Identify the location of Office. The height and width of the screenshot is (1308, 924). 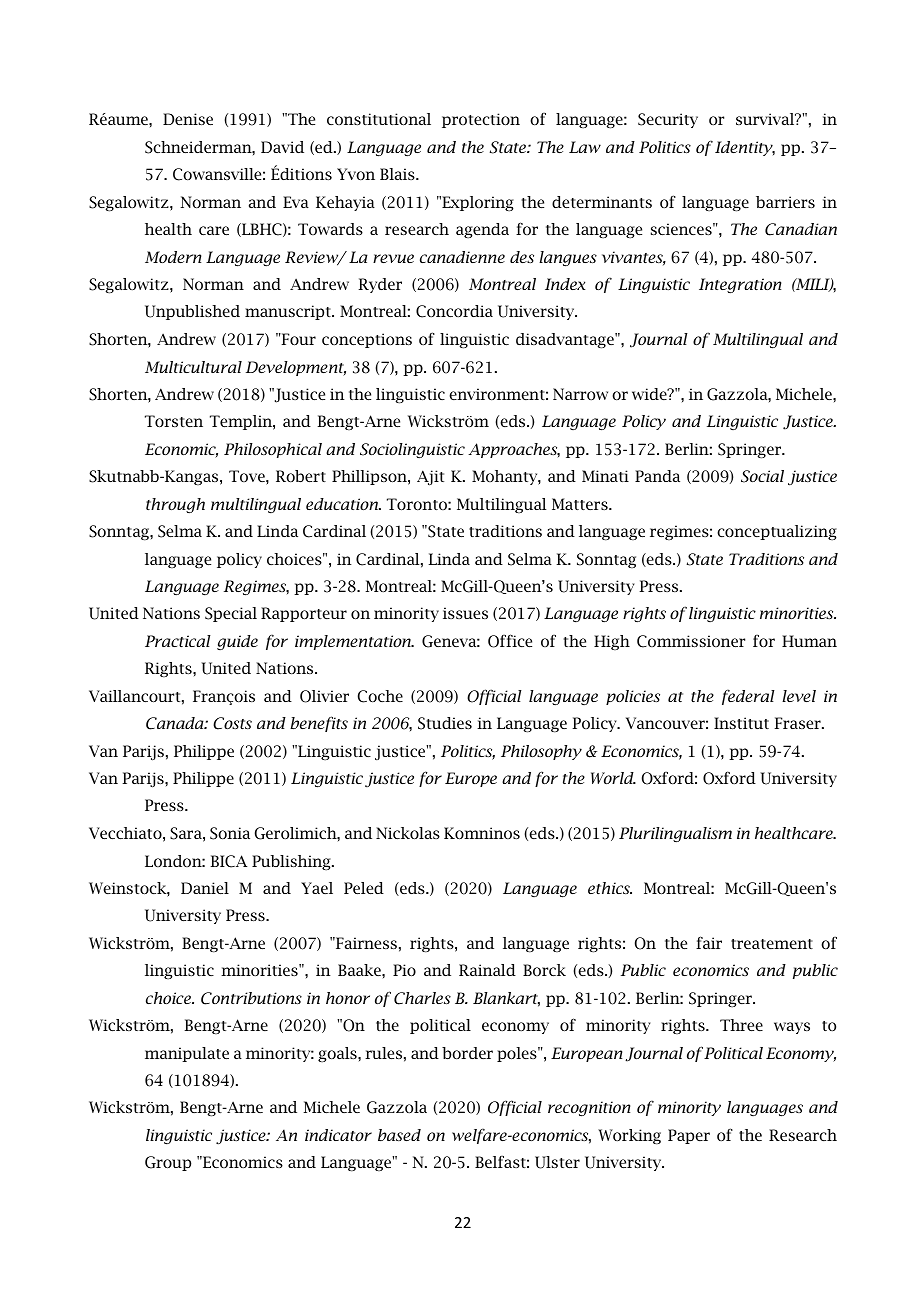
(510, 641).
